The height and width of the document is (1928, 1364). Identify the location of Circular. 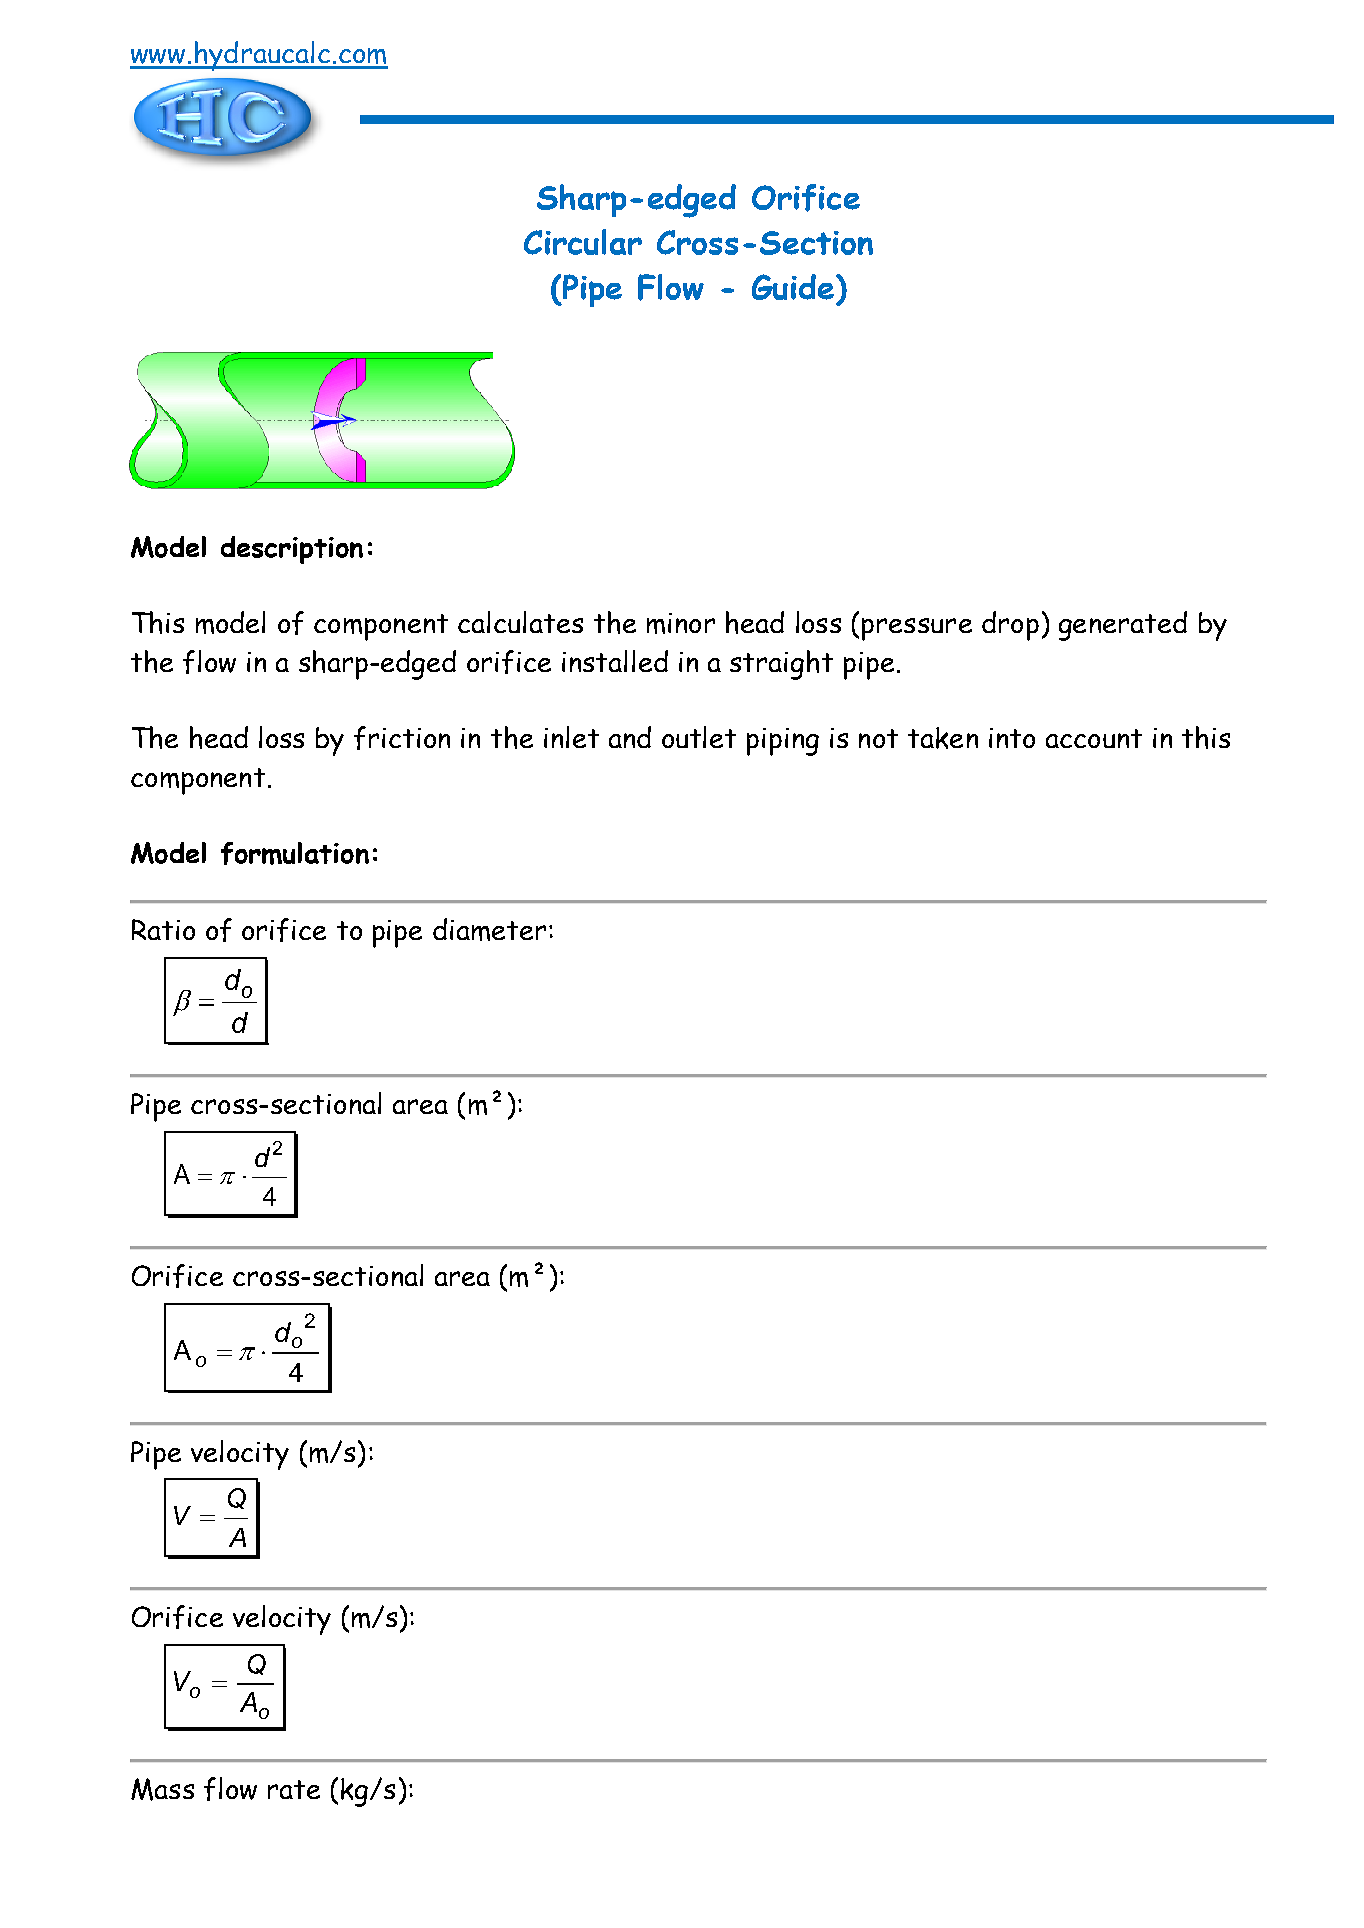
(583, 242).
